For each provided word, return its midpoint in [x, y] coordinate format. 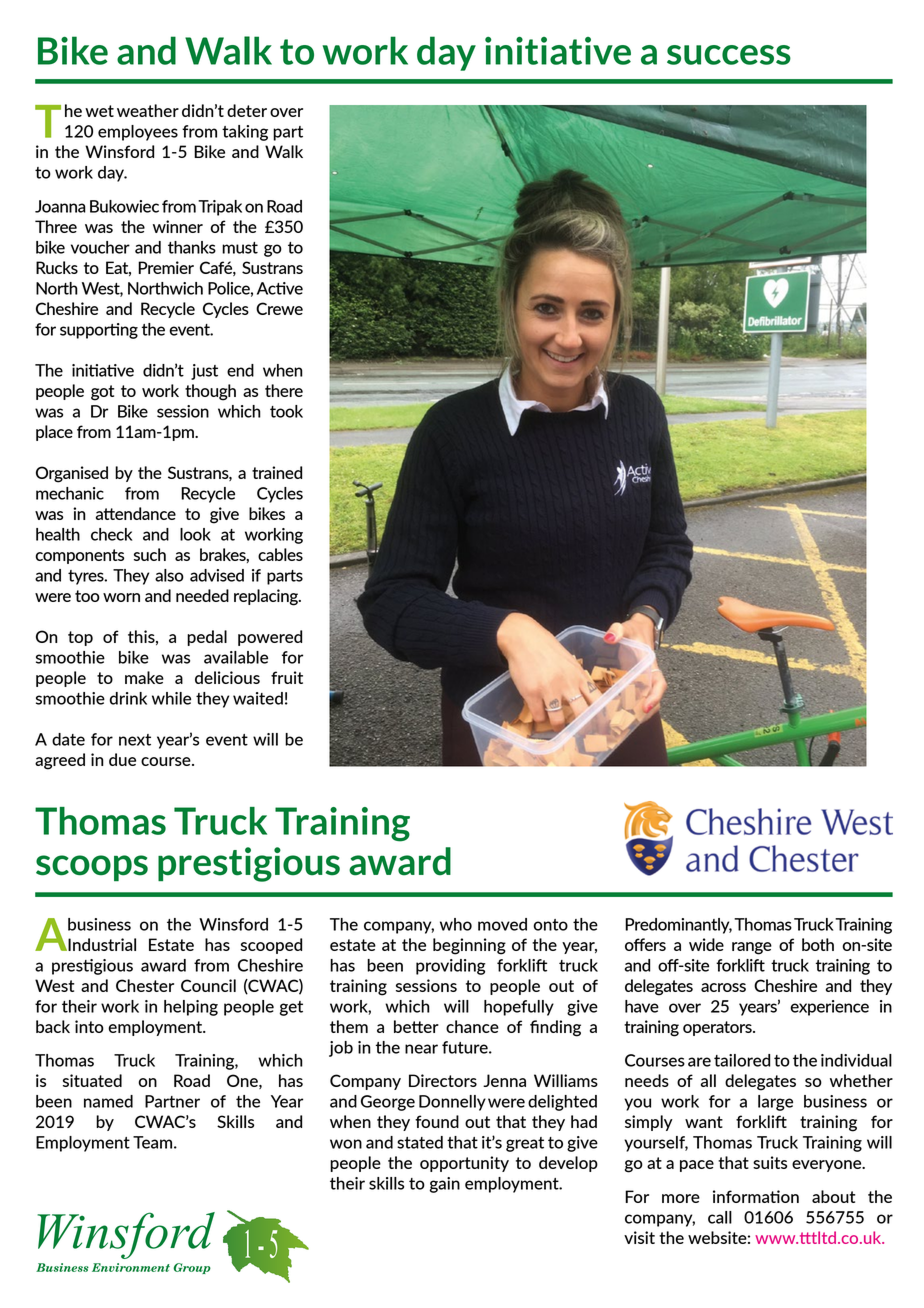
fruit [287, 677]
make [144, 677]
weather [148, 110]
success [729, 55]
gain [444, 1185]
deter [247, 110]
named [108, 1101]
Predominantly [678, 926]
